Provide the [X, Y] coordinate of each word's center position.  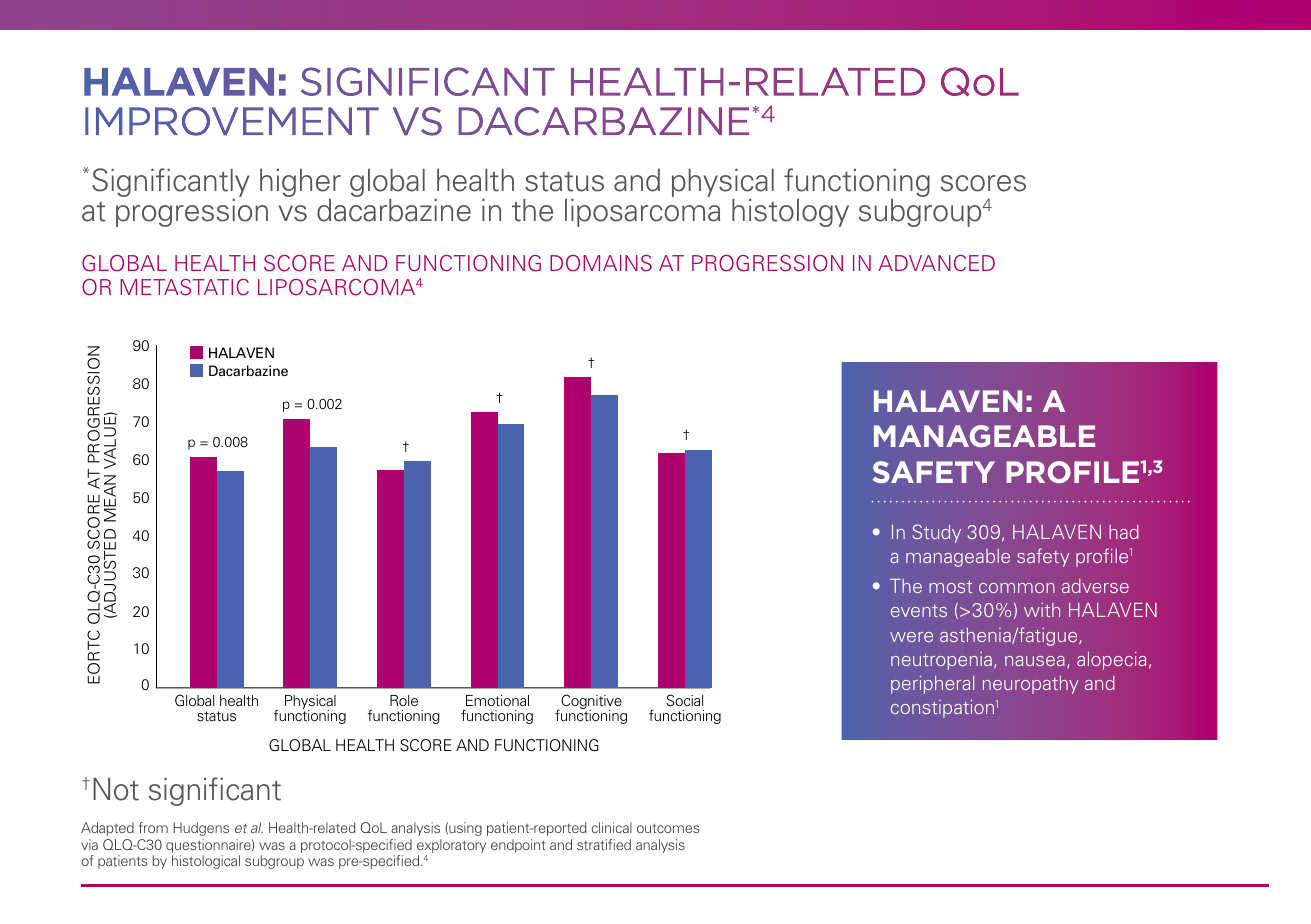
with [1042, 610]
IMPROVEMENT [232, 121]
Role [404, 700]
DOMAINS [601, 263]
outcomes [668, 828]
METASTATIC [184, 287]
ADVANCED [936, 263]
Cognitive [590, 703]
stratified [604, 844]
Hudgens [201, 829]
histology [790, 213]
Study [936, 533]
